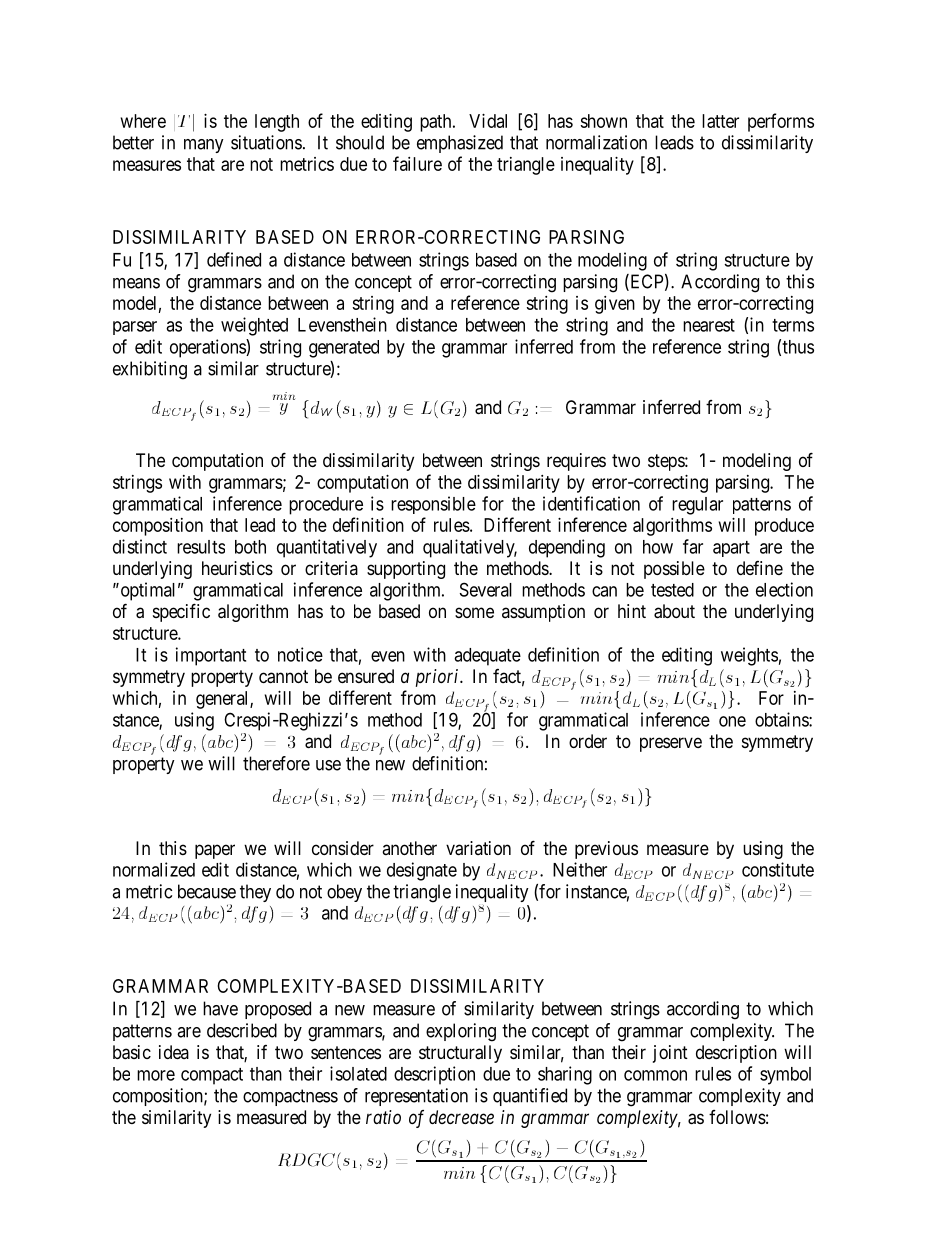 The image size is (952, 1233). Describe the element at coordinates (433, 505) in the screenshot. I see `responsible` at that location.
